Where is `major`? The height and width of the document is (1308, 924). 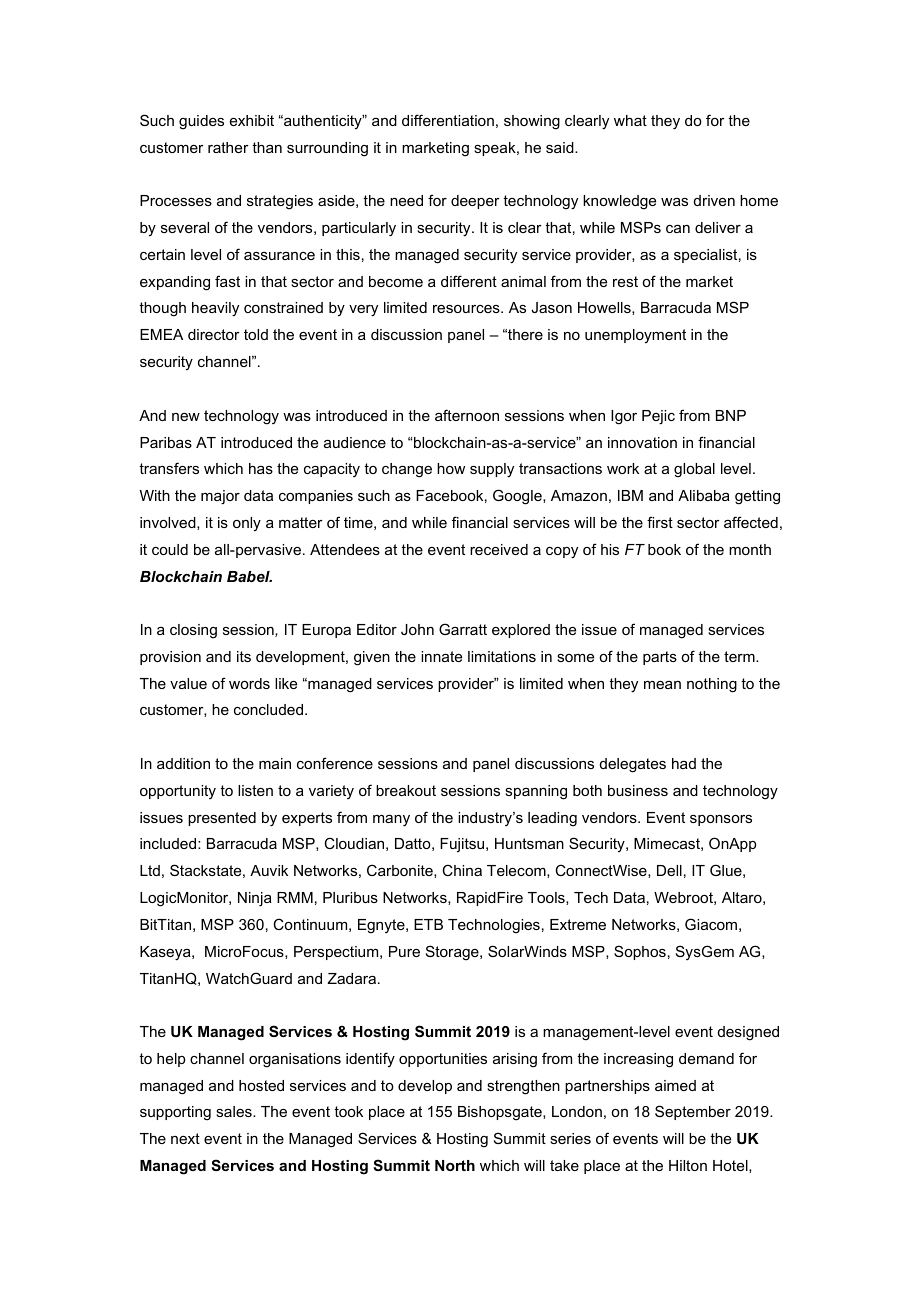 major is located at coordinates (220, 497).
